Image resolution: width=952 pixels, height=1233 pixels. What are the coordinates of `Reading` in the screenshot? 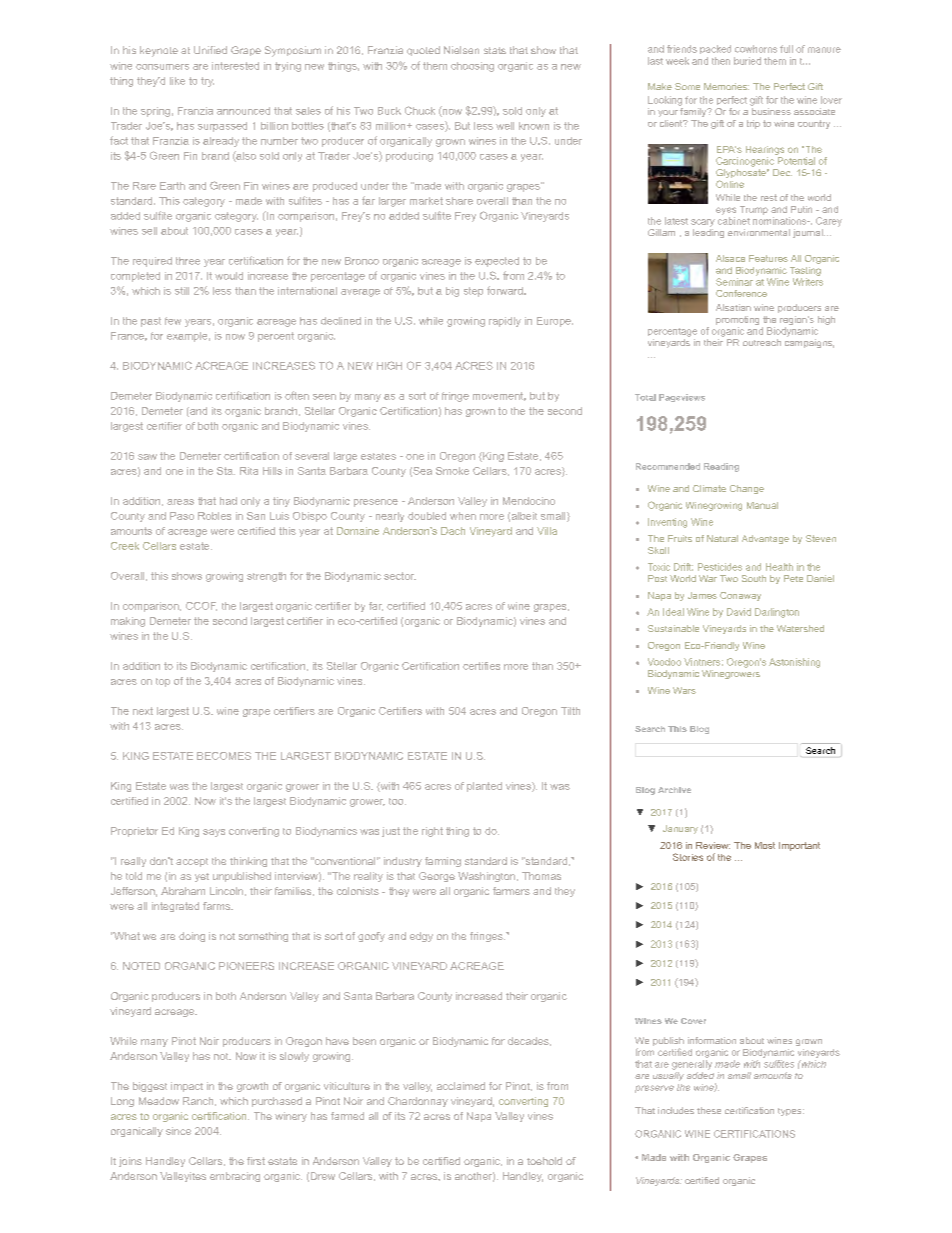 It's located at (721, 467).
